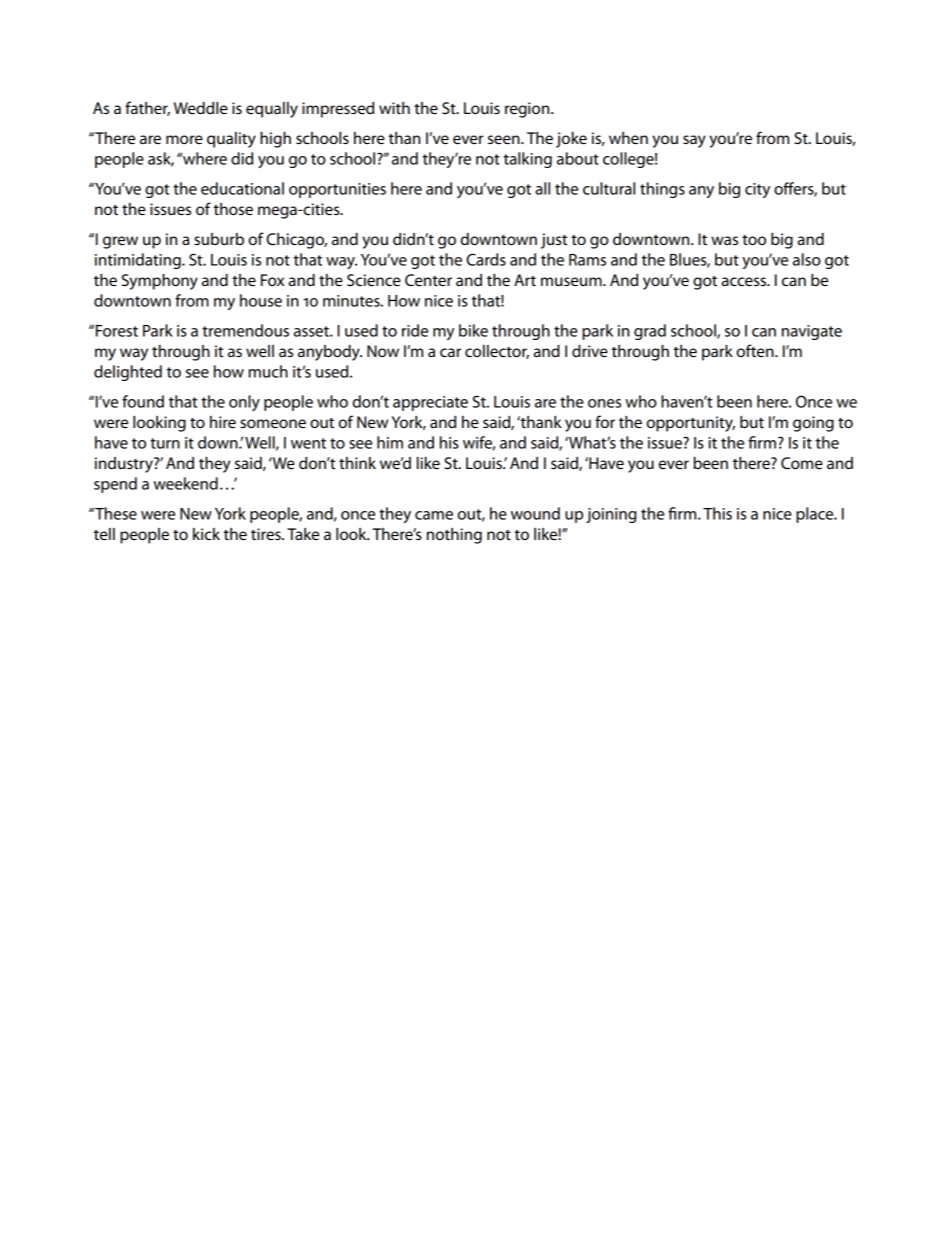 This document has width=952, height=1233. What do you see at coordinates (428, 280) in the document?
I see `Center` at bounding box center [428, 280].
